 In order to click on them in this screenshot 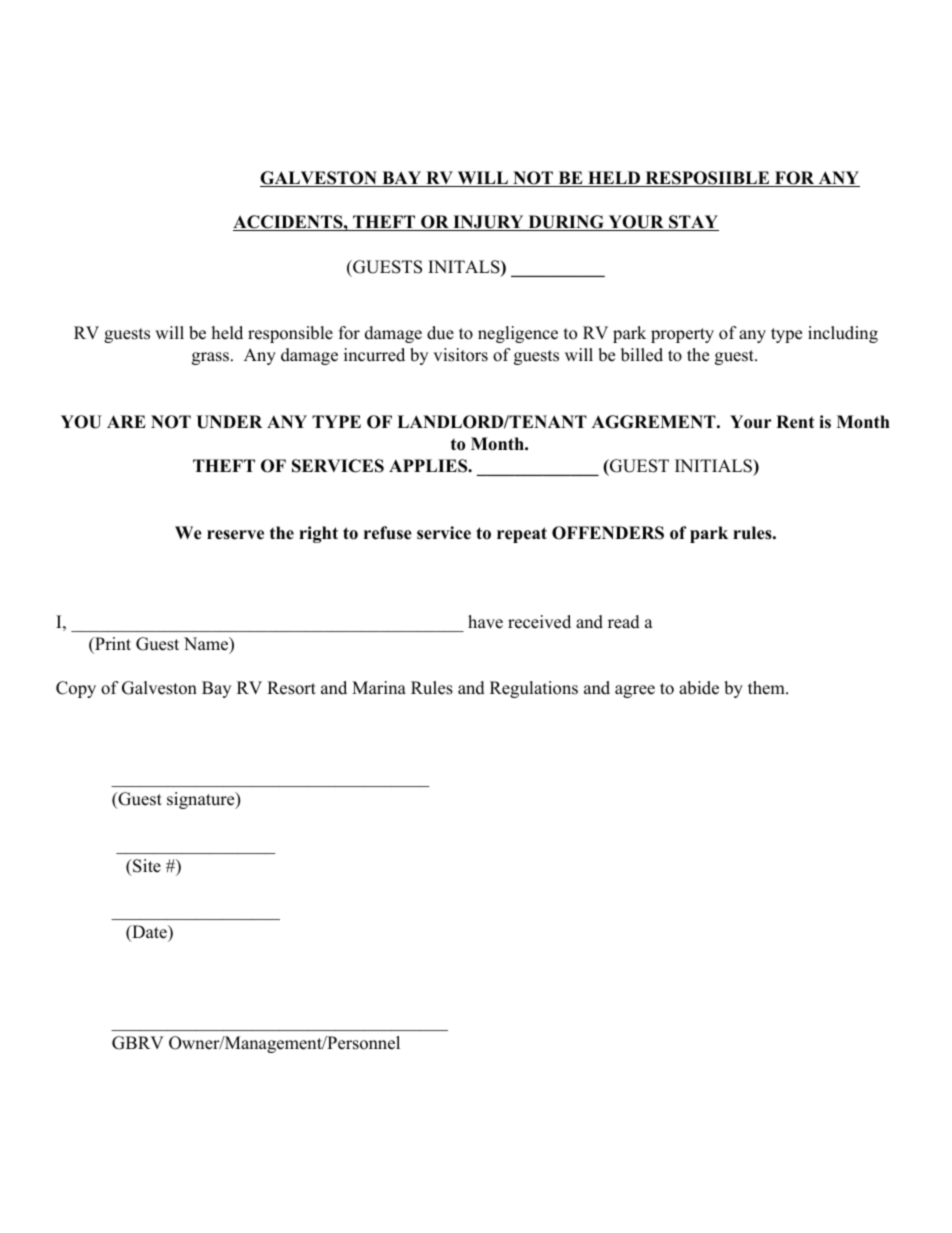, I will do `click(767, 688)`.
